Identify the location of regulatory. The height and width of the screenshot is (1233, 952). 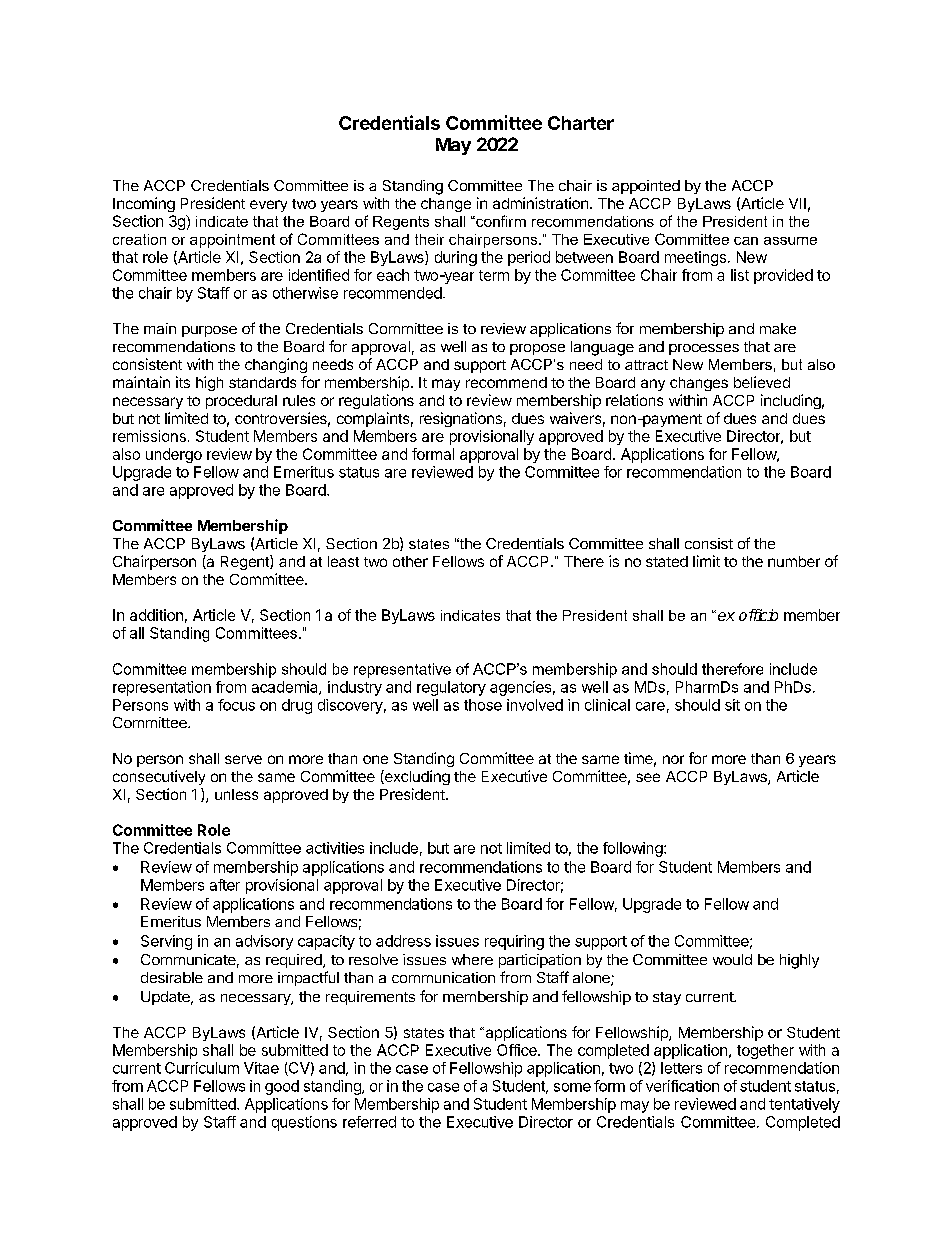
(451, 688).
